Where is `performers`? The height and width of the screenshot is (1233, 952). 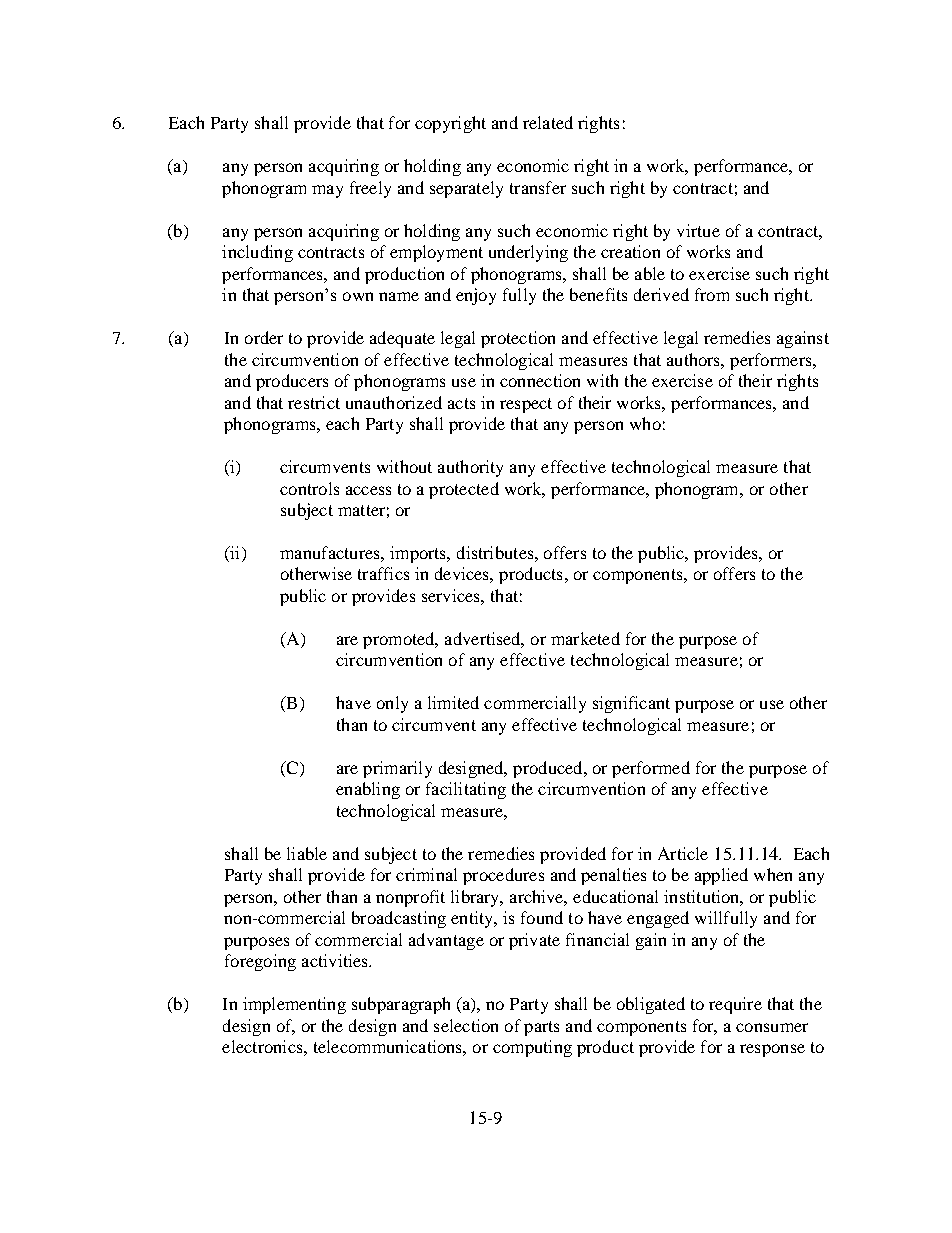
performers is located at coordinates (772, 361).
